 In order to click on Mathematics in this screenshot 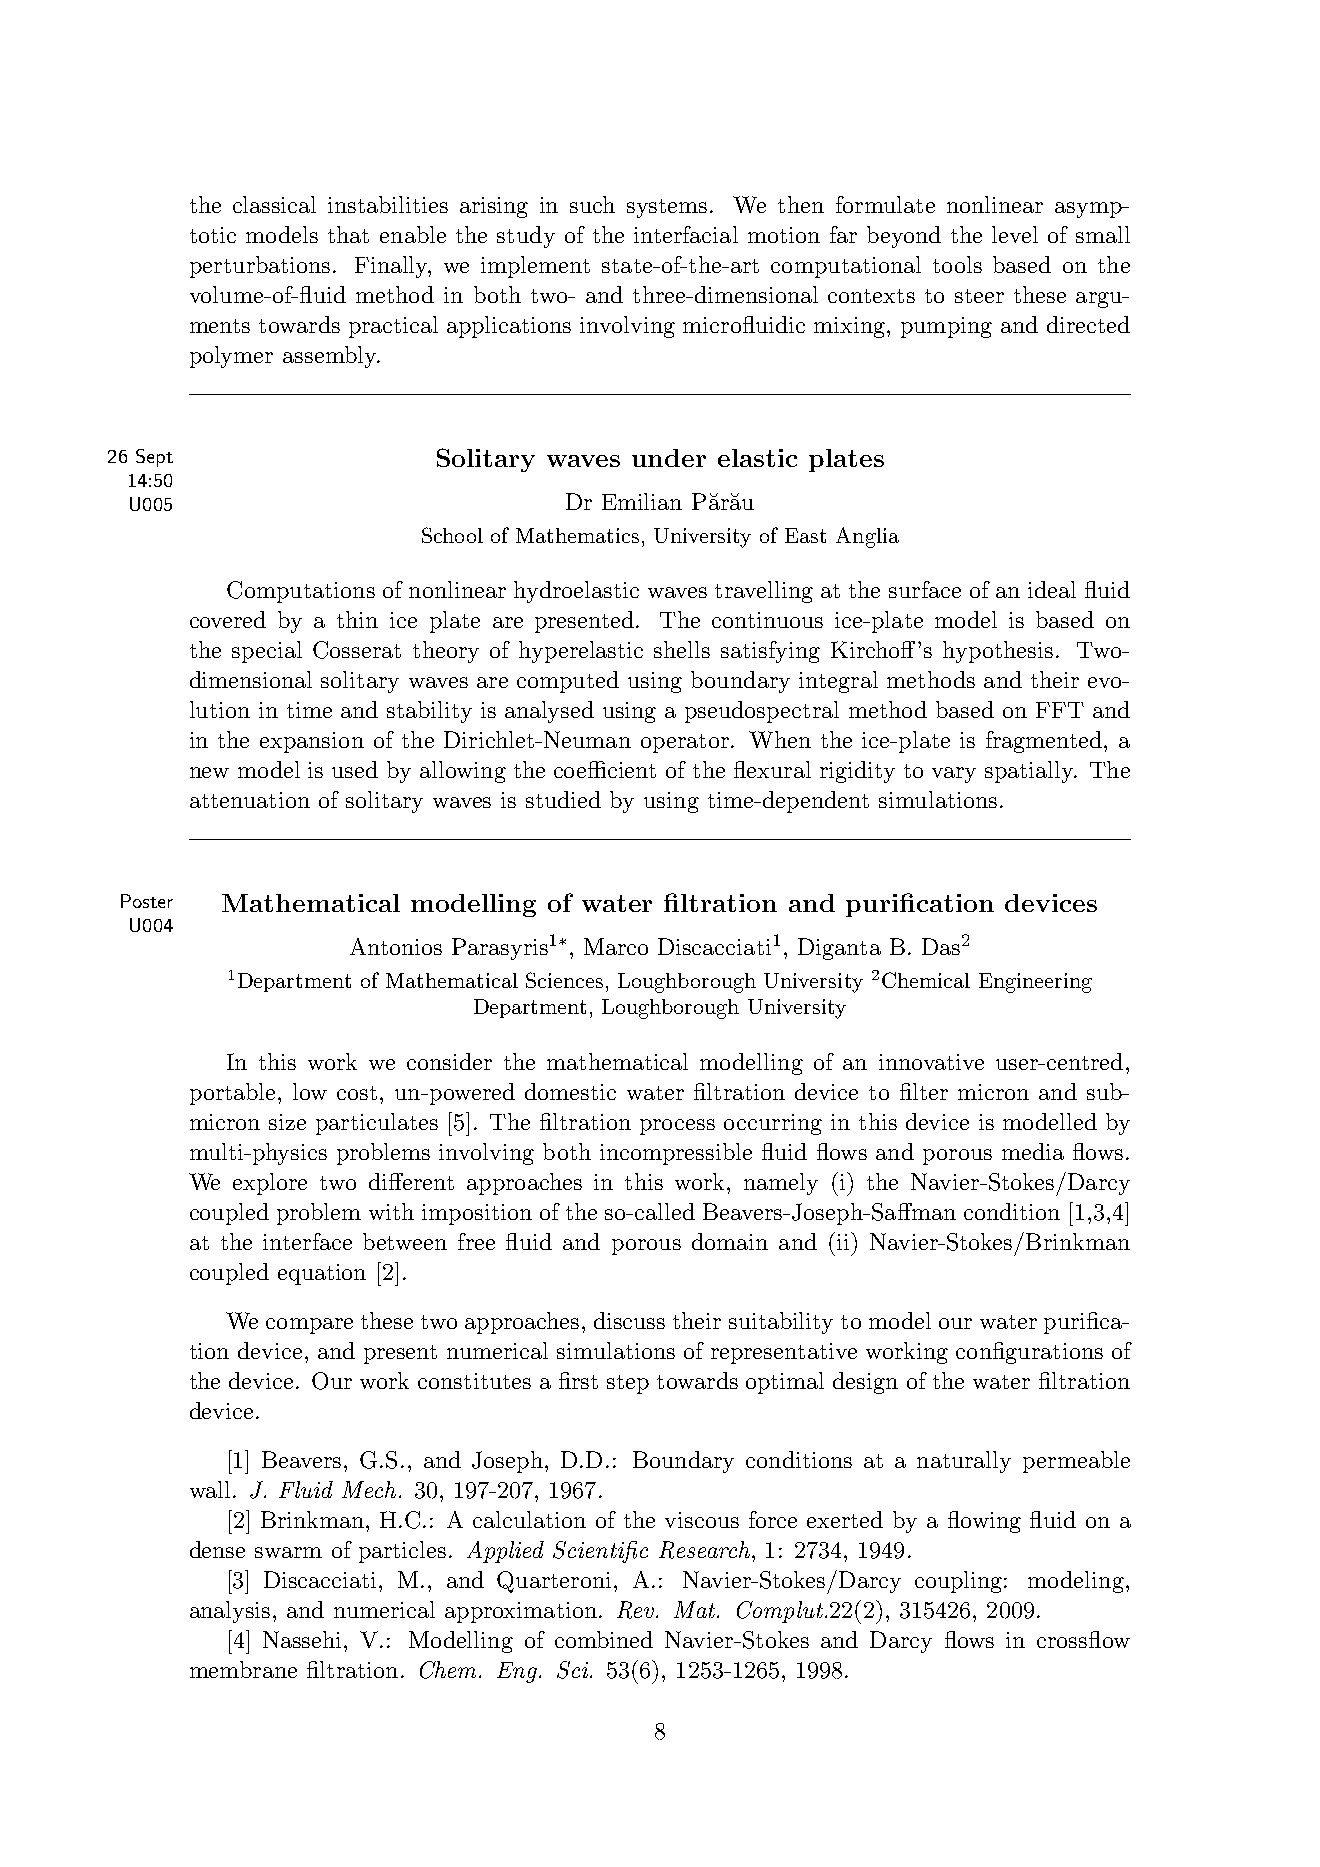, I will do `click(577, 535)`.
